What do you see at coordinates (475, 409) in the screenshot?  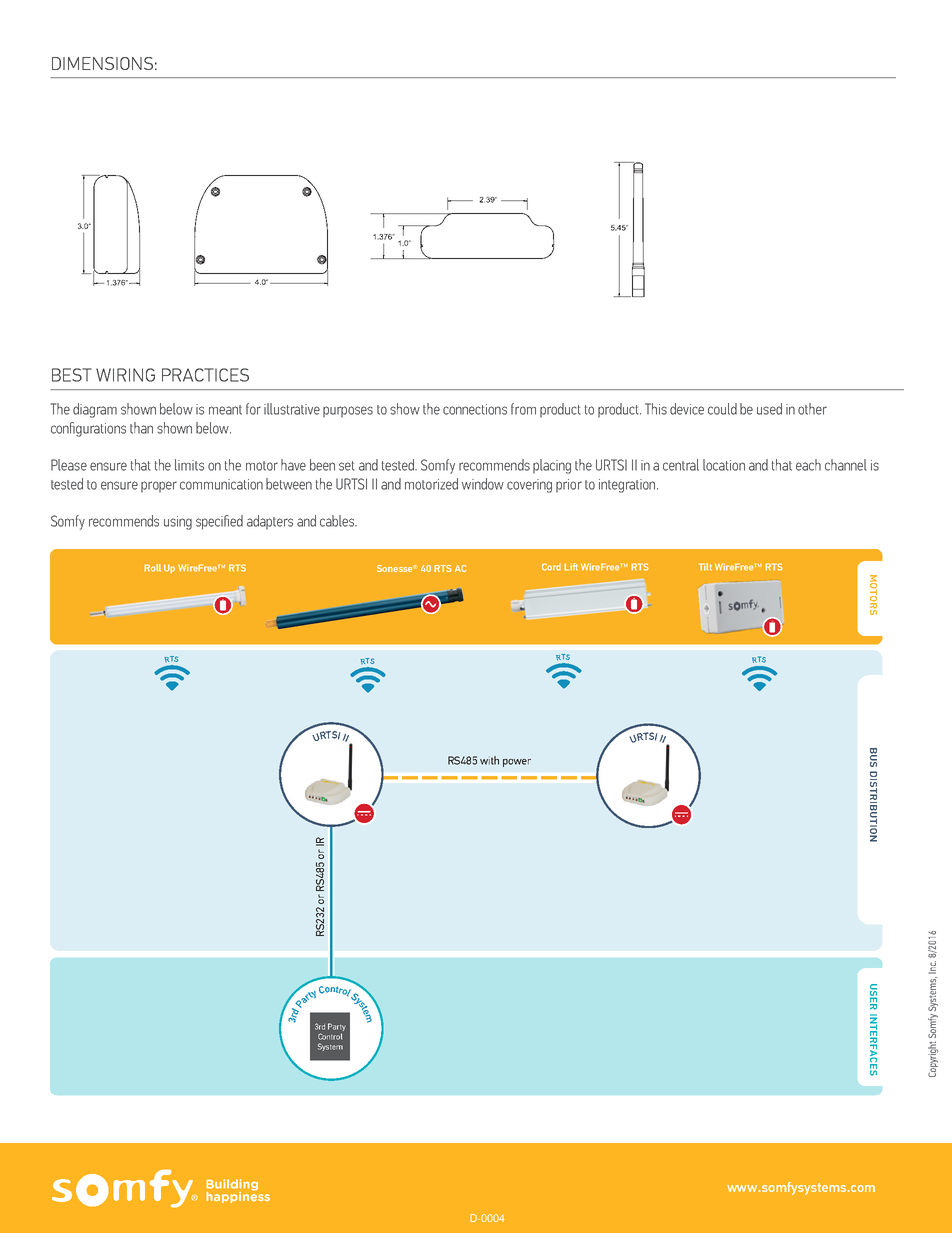 I see `connections` at bounding box center [475, 409].
